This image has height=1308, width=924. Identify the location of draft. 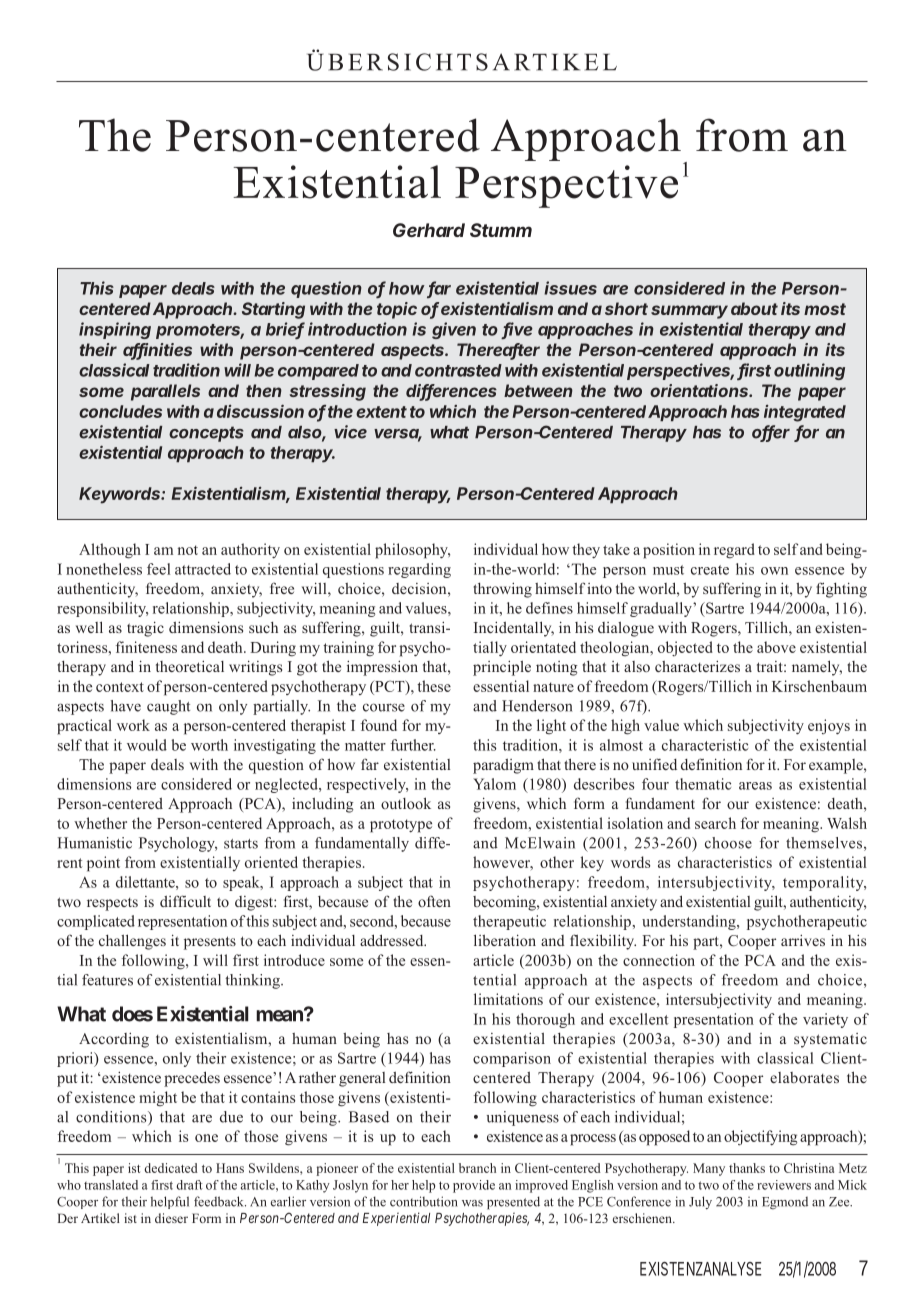
(189, 1185).
